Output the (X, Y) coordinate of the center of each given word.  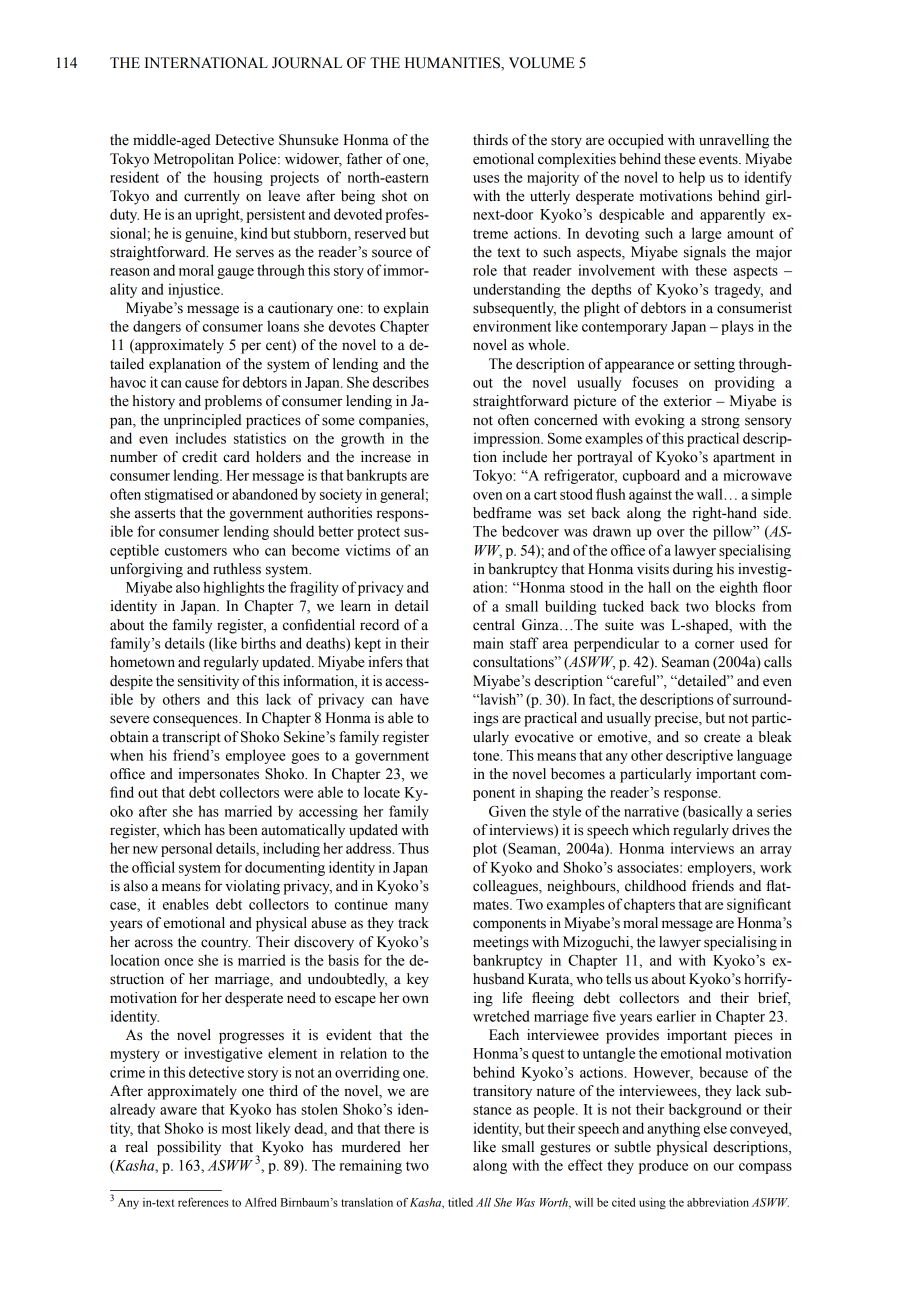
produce (663, 1166)
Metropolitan (194, 160)
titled (460, 1202)
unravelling (734, 141)
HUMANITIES (453, 64)
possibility (189, 1148)
